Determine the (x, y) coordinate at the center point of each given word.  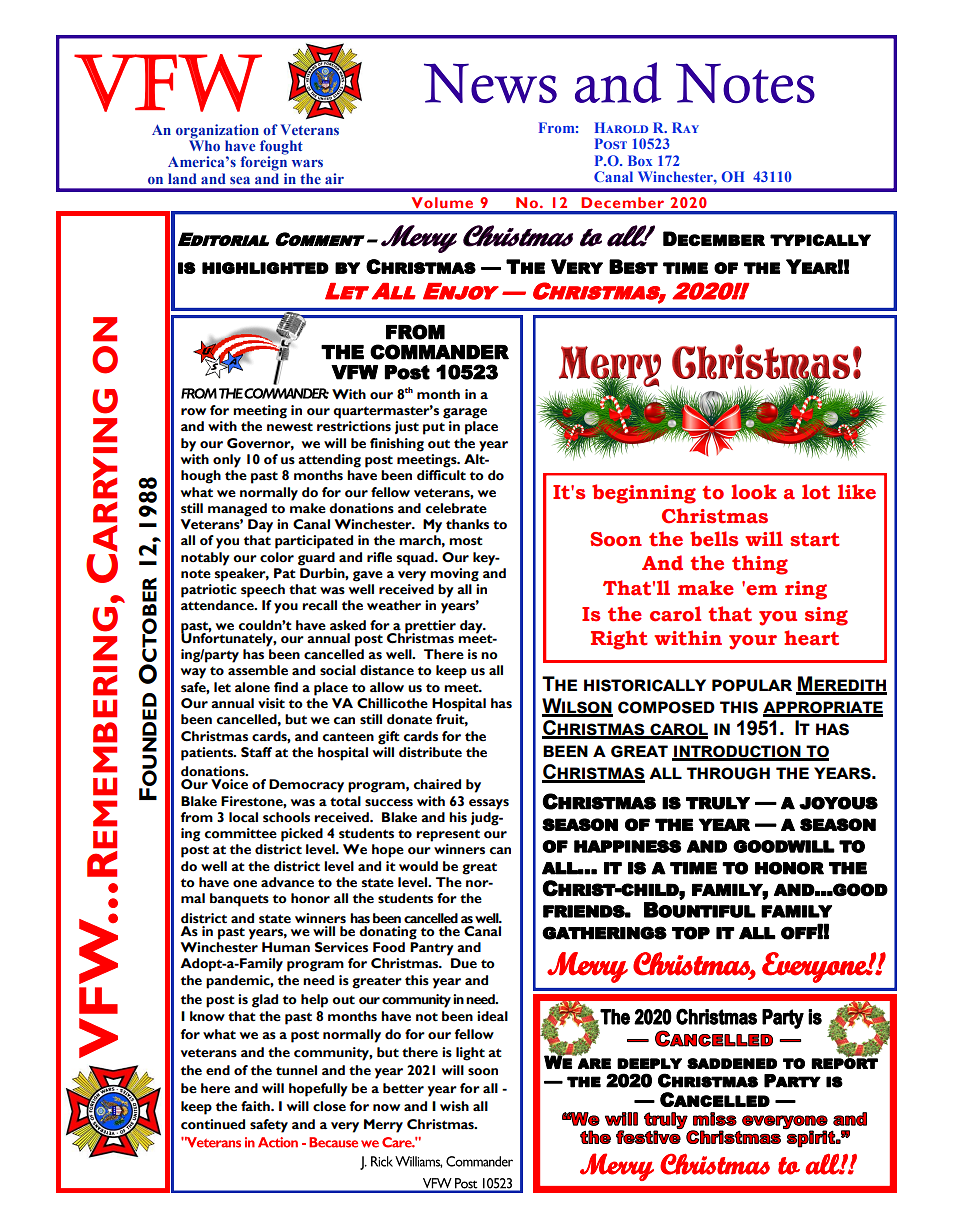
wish (454, 1106)
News (490, 83)
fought (281, 148)
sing (826, 616)
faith (256, 1106)
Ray (685, 127)
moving (454, 575)
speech (263, 591)
